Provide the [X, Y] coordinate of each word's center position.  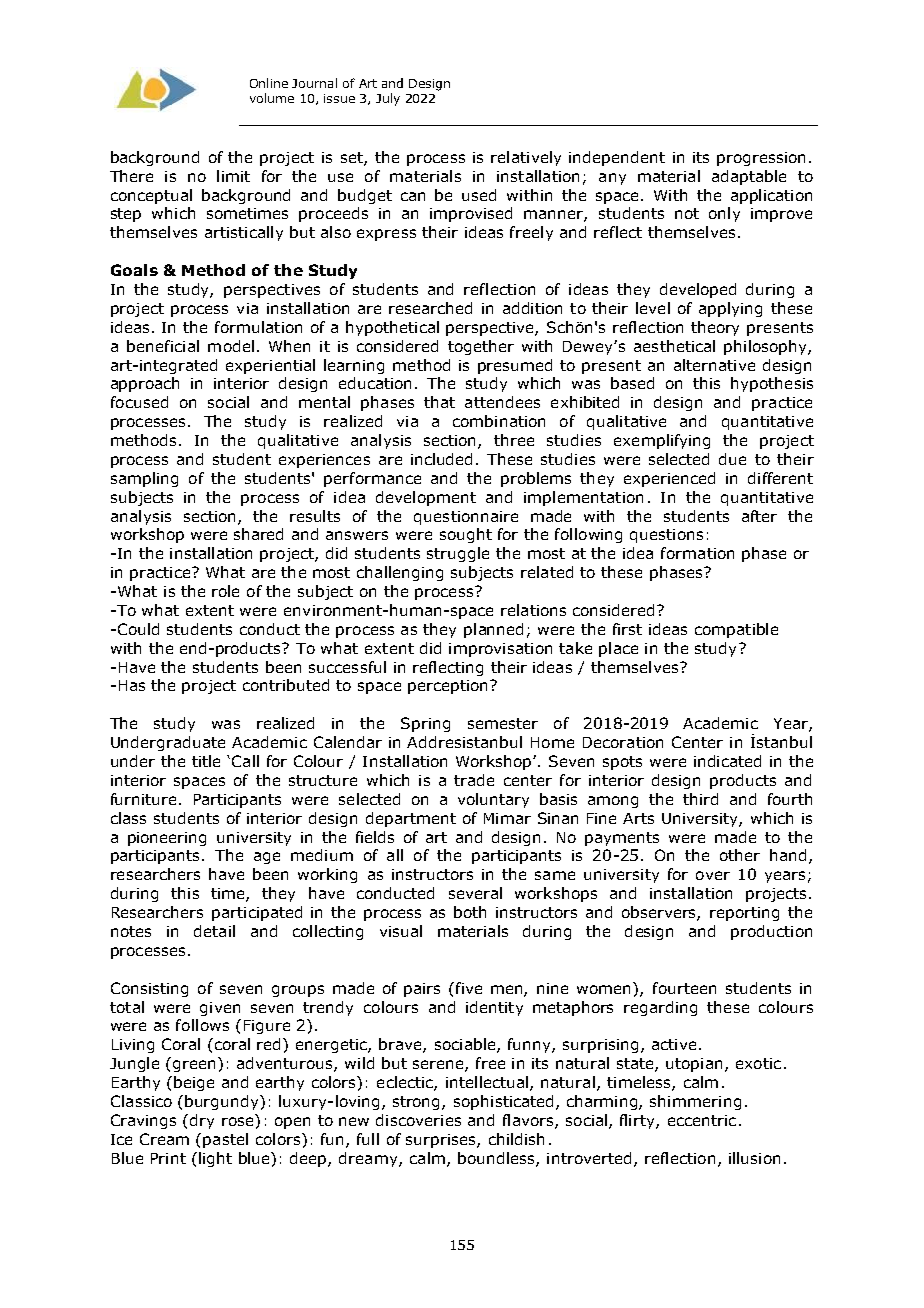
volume [272, 98]
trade [474, 780]
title [206, 761]
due [732, 459]
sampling [144, 479]
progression [761, 159]
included [441, 459]
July [388, 99]
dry [202, 1121]
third [700, 799]
